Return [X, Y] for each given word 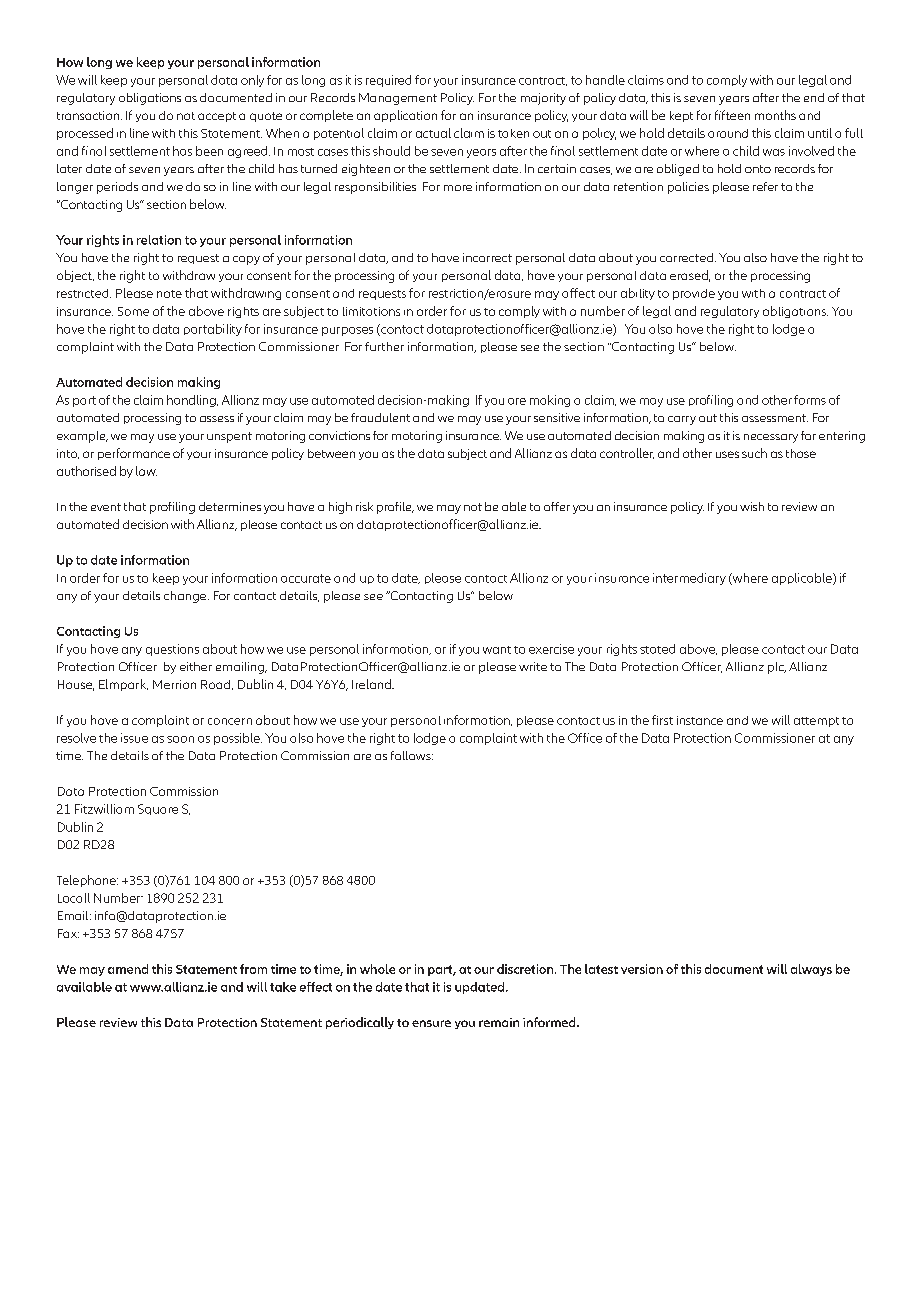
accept [217, 117]
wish [752, 506]
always [811, 970]
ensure [431, 1023]
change [186, 597]
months [775, 115]
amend [128, 969]
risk [364, 506]
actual [433, 133]
